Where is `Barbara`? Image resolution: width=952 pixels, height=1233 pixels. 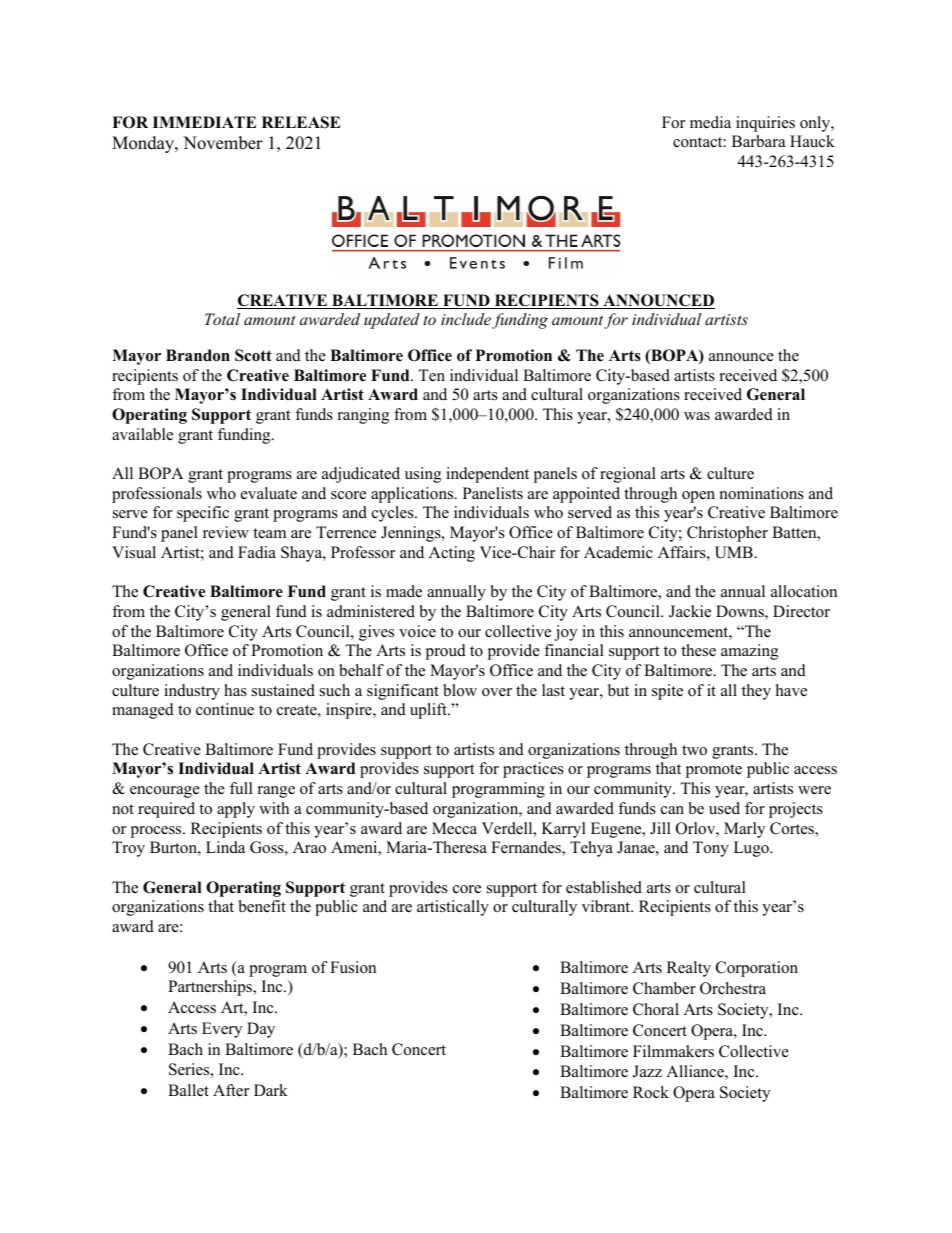 Barbara is located at coordinates (758, 141).
